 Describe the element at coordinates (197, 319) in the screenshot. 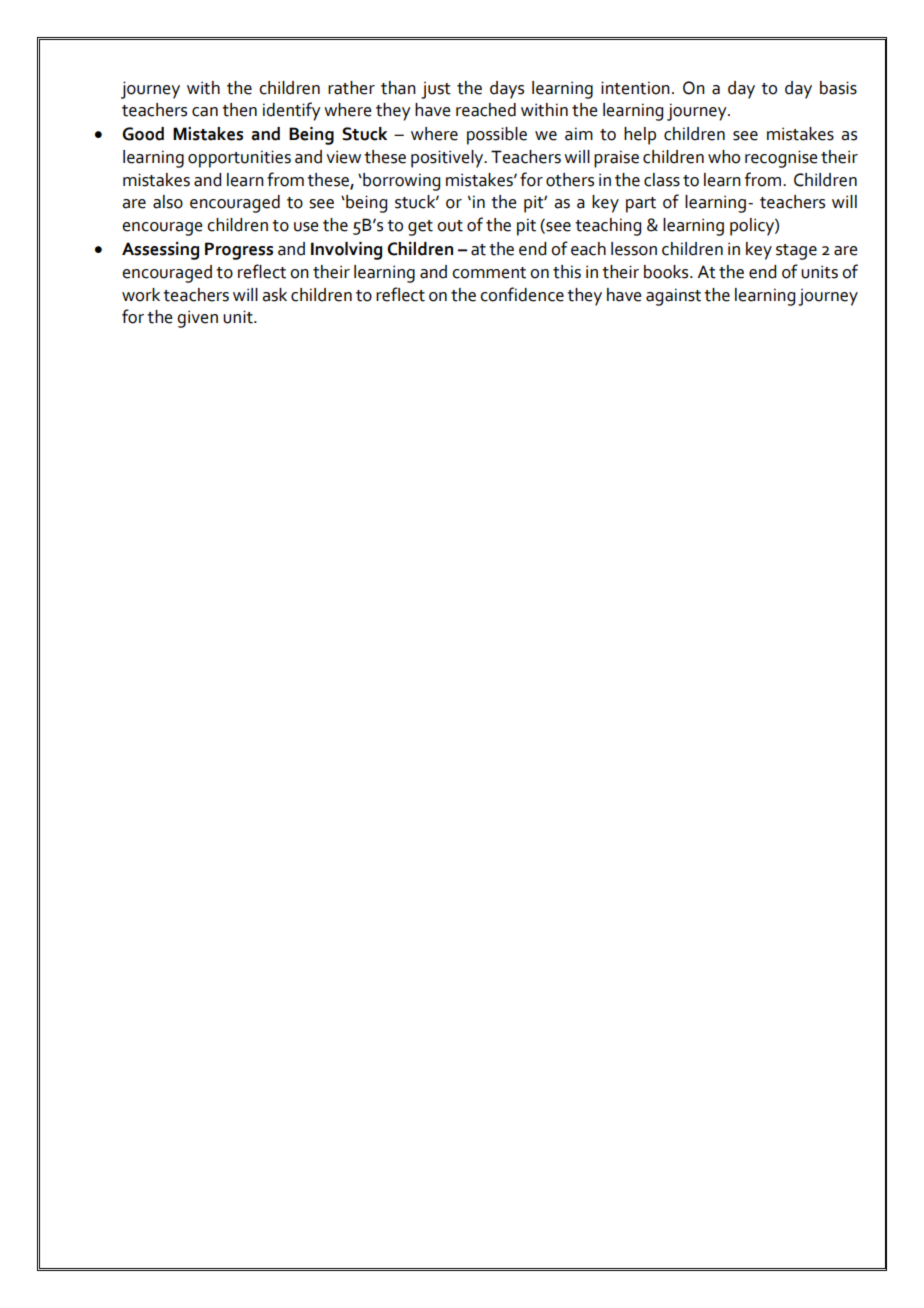

I see `given` at that location.
